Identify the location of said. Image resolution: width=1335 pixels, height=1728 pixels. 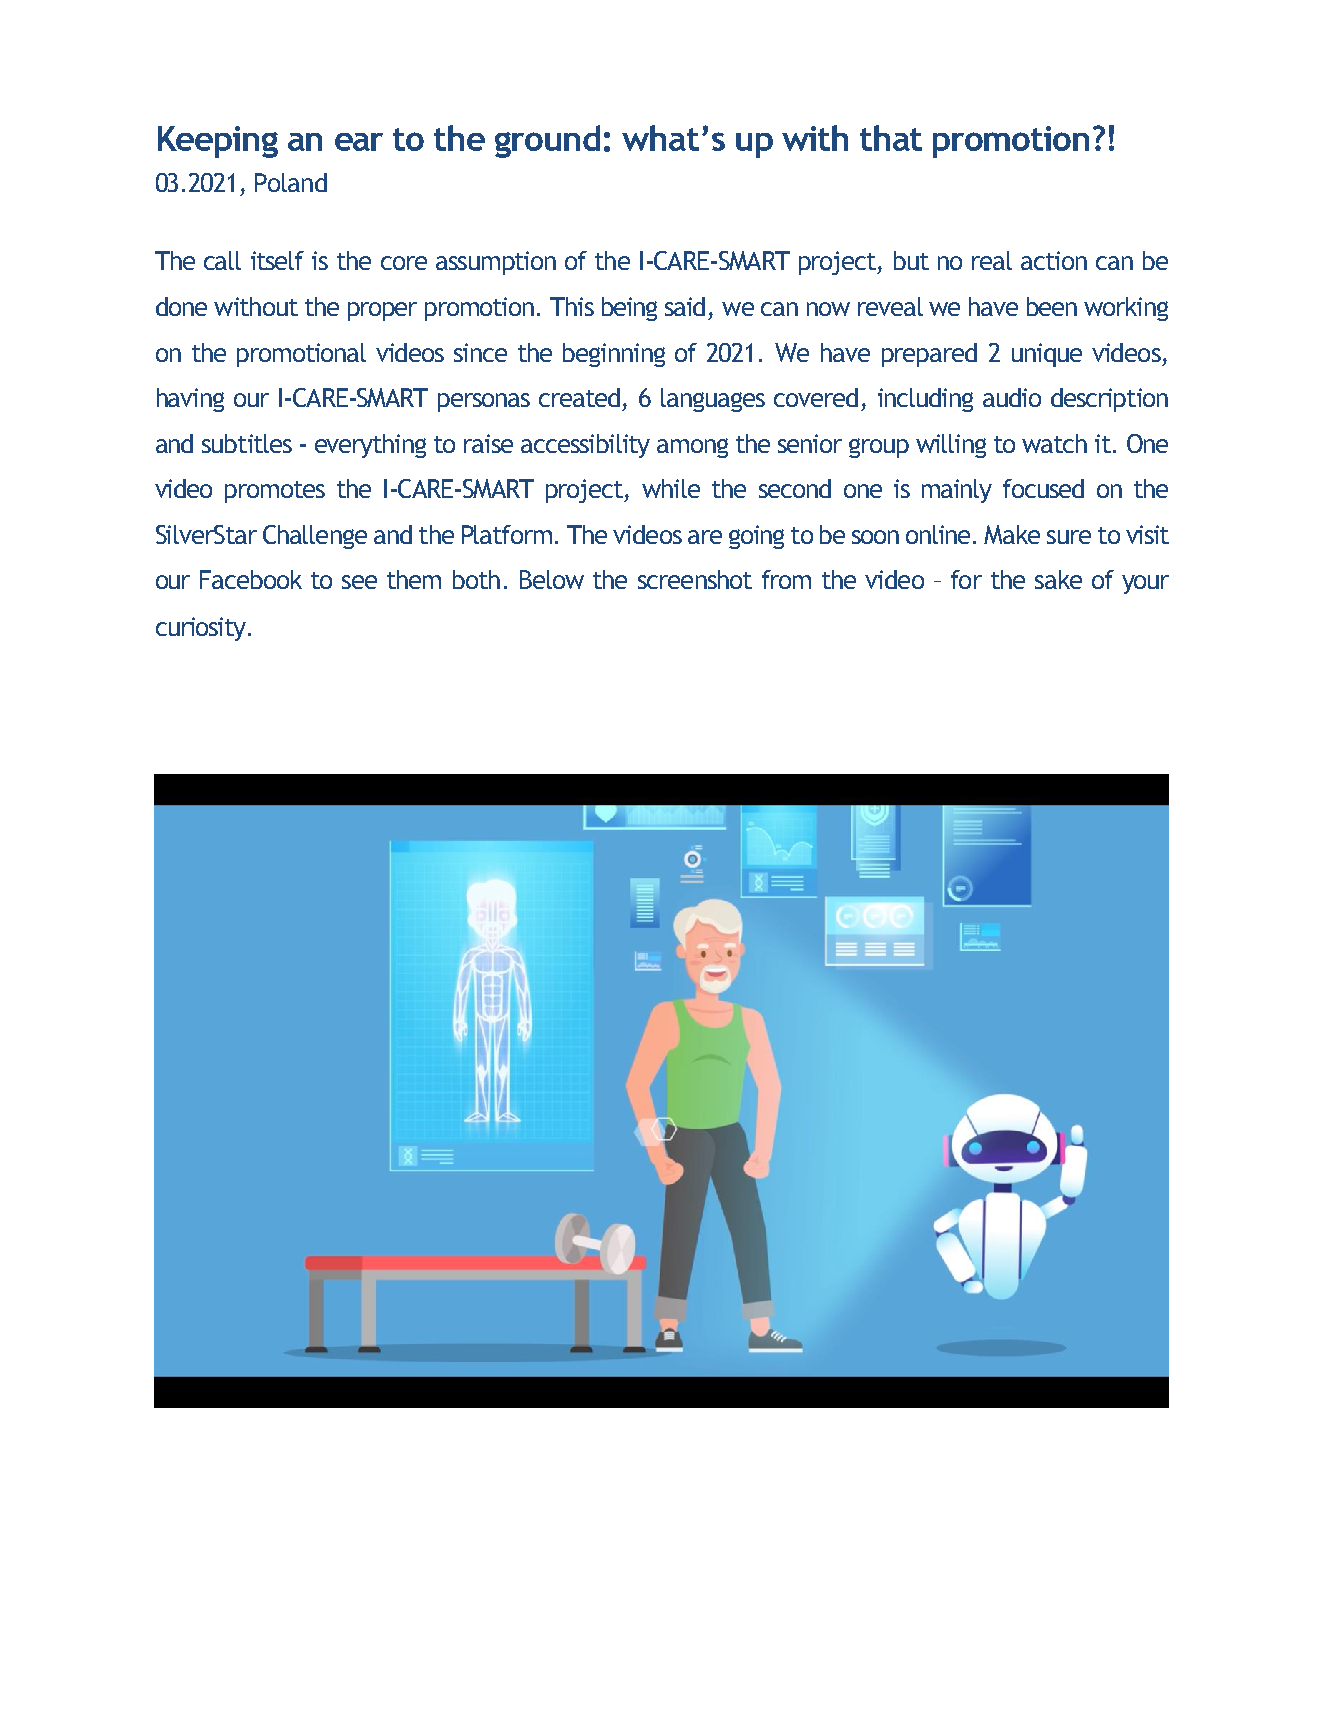
(685, 306).
